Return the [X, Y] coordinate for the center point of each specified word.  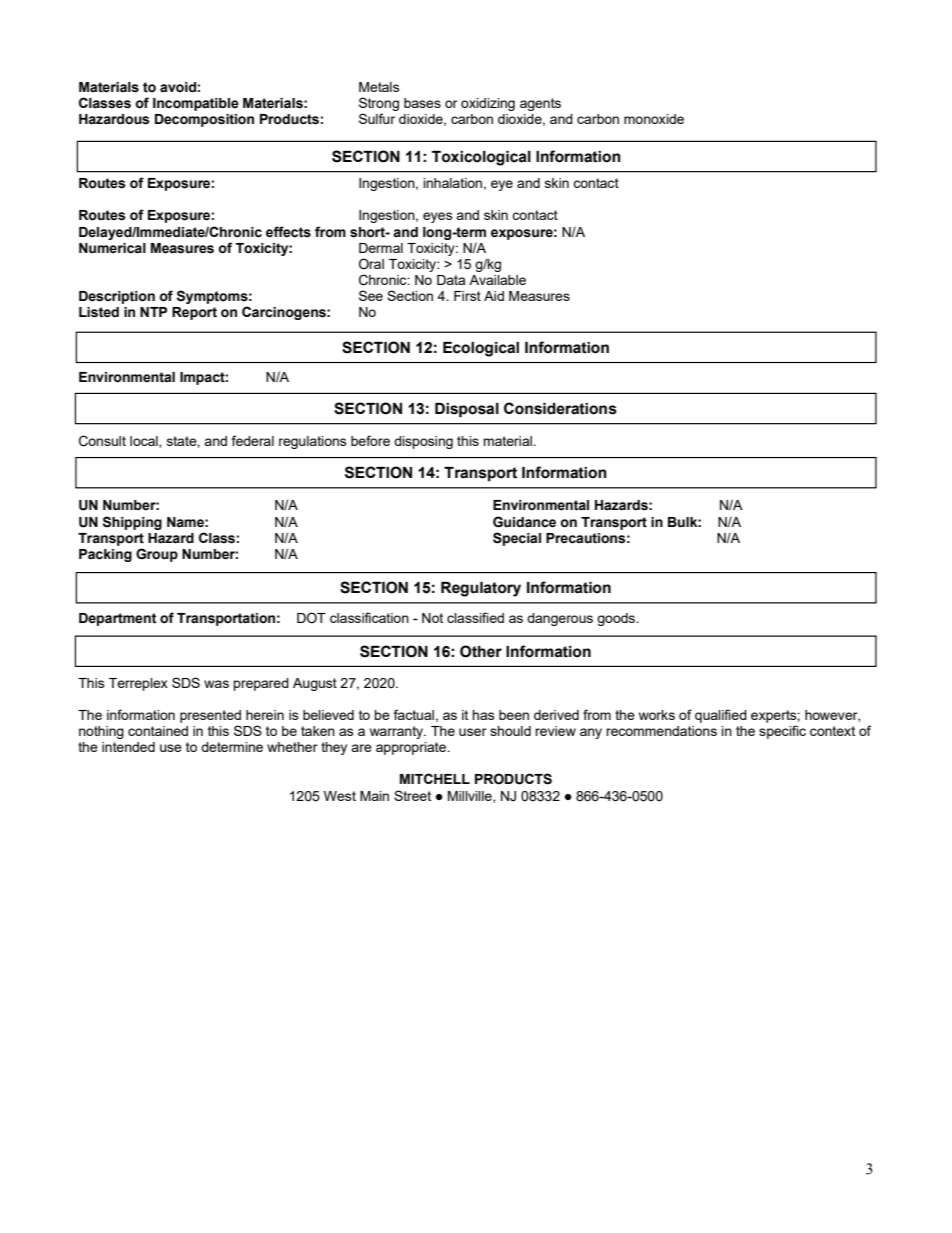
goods [617, 619]
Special [517, 539]
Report [194, 313]
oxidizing [488, 104]
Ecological [481, 349]
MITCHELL [435, 778]
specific [782, 732]
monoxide [654, 119]
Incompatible [196, 104]
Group [157, 555]
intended [128, 747]
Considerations [560, 408]
